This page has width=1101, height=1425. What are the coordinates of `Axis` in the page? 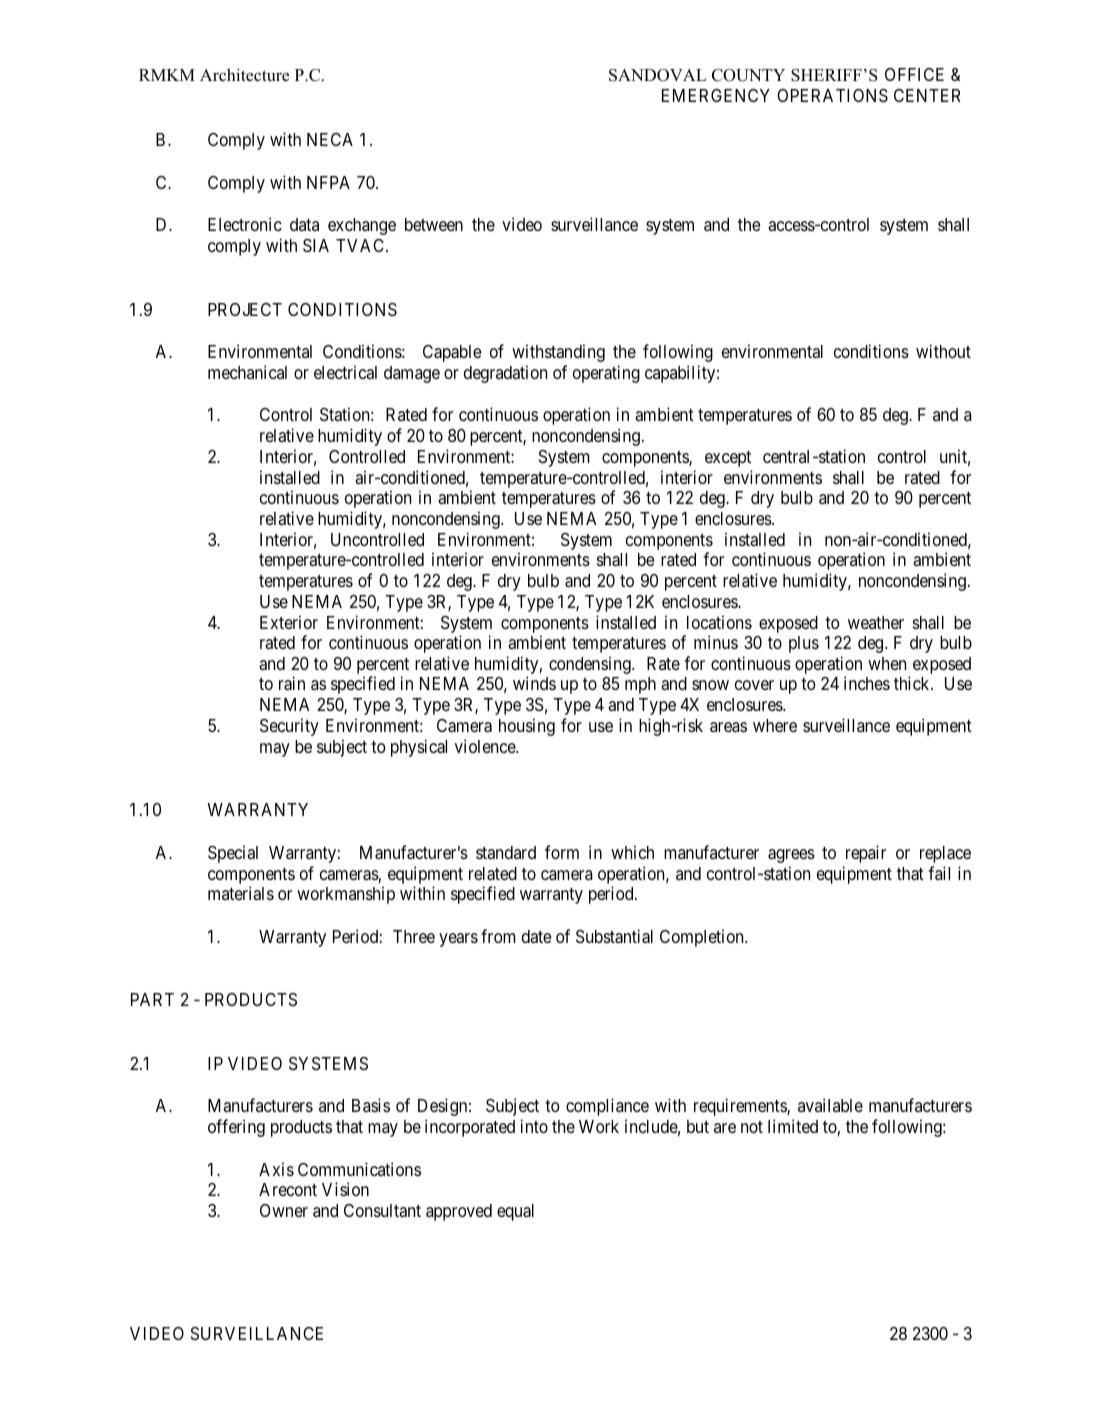 It's located at (276, 1169).
